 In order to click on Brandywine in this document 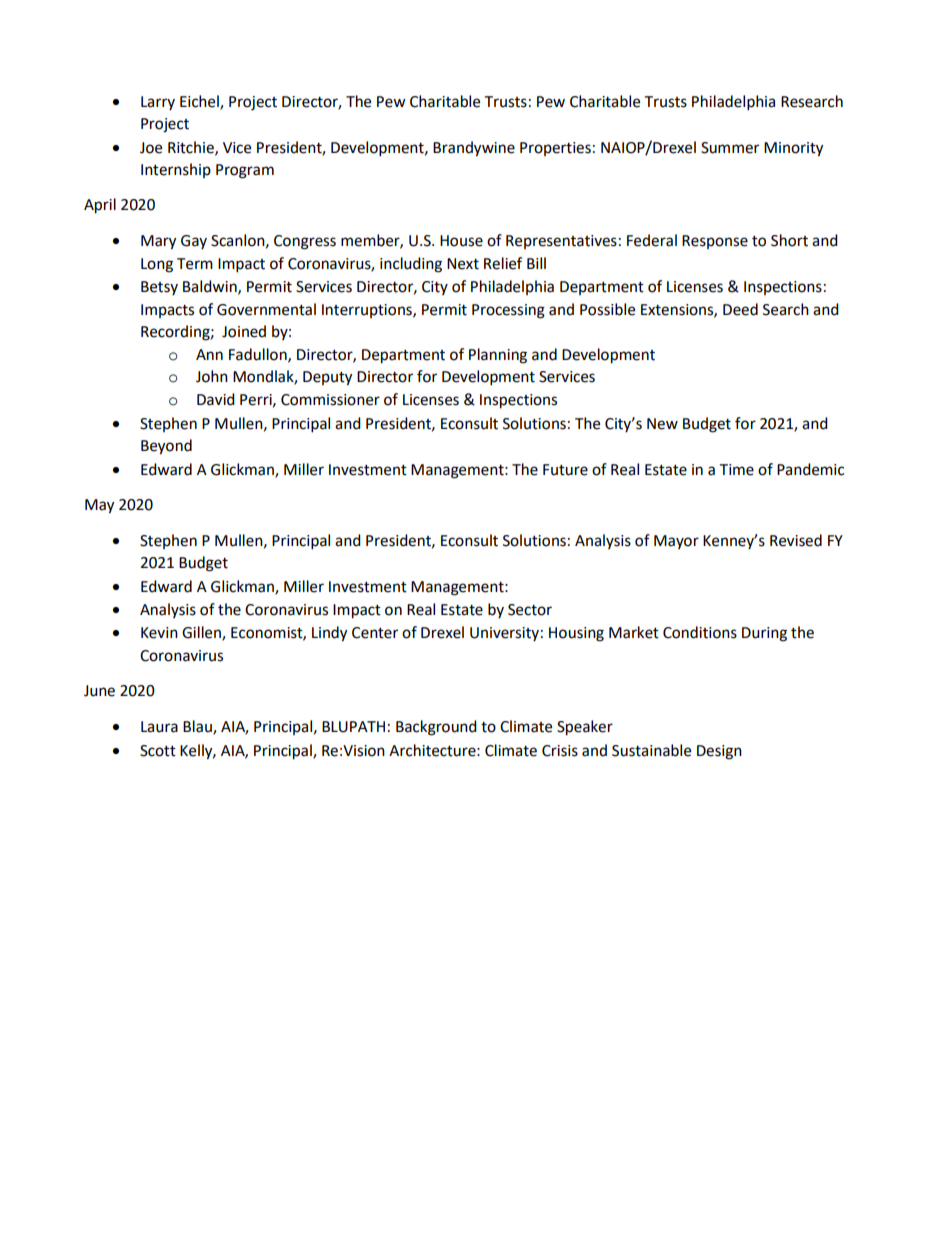, I will do `click(474, 149)`.
